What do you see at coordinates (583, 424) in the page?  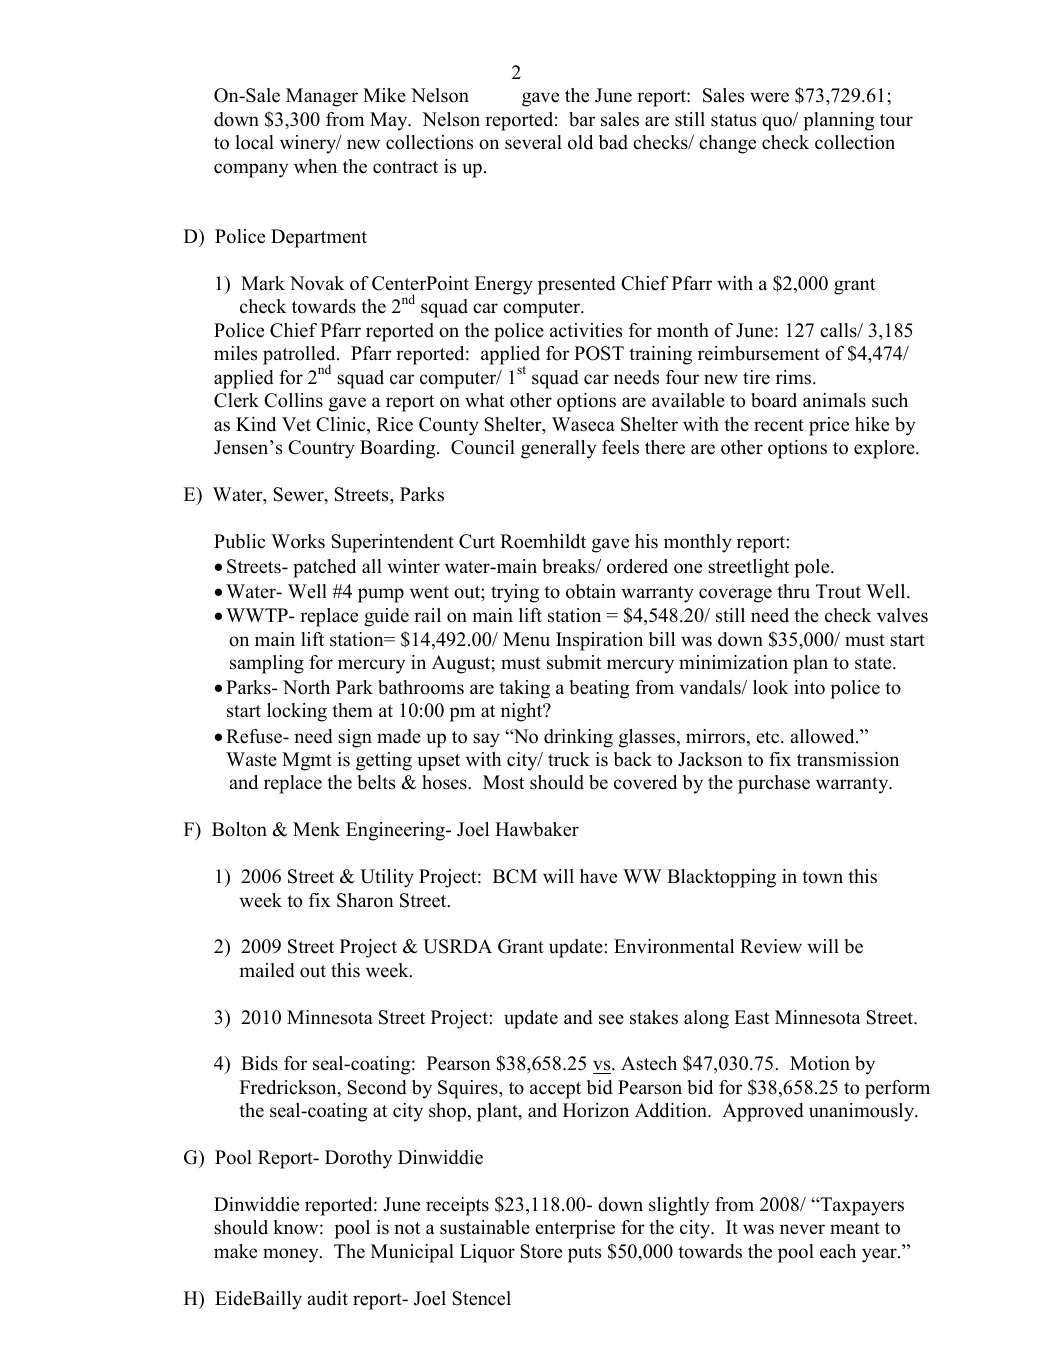 I see `Waseca` at bounding box center [583, 424].
